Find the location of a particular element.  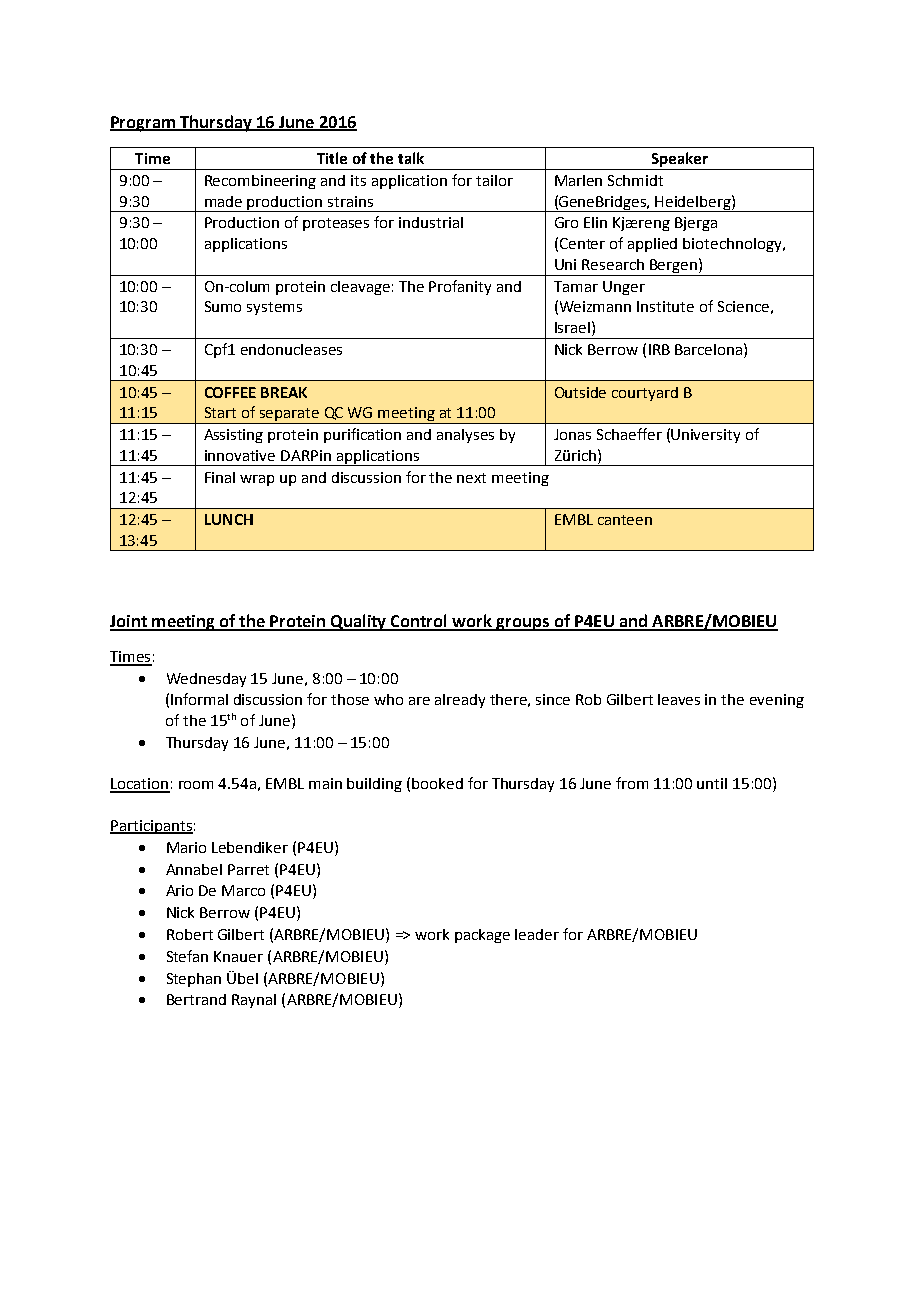

leader is located at coordinates (537, 934).
